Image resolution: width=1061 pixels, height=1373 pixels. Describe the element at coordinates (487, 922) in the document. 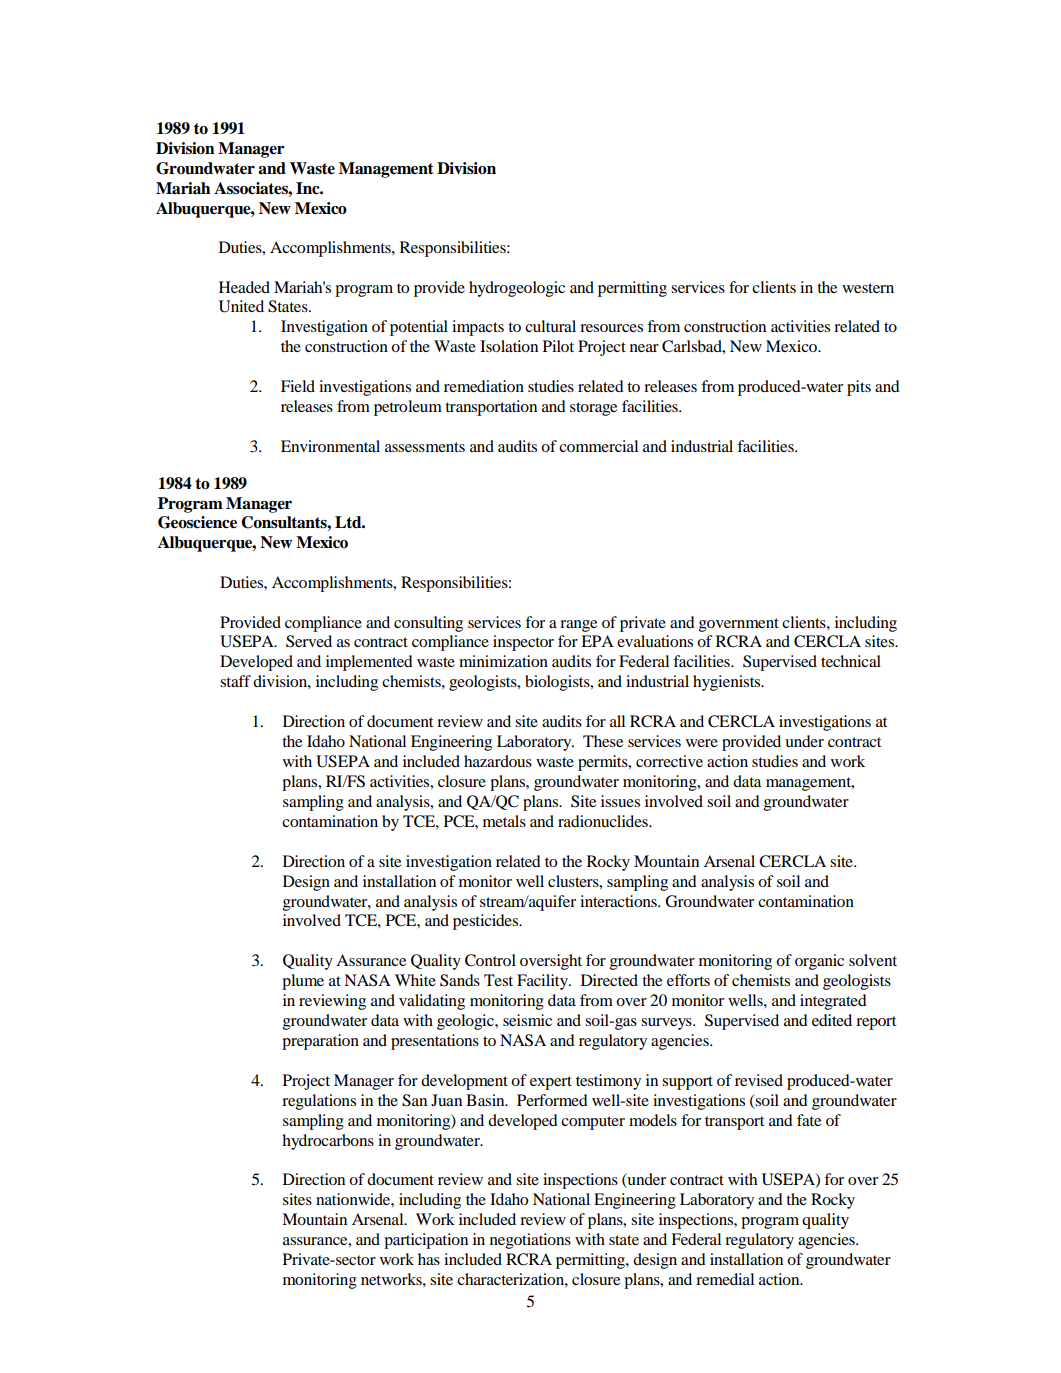

I see `pesticides` at that location.
